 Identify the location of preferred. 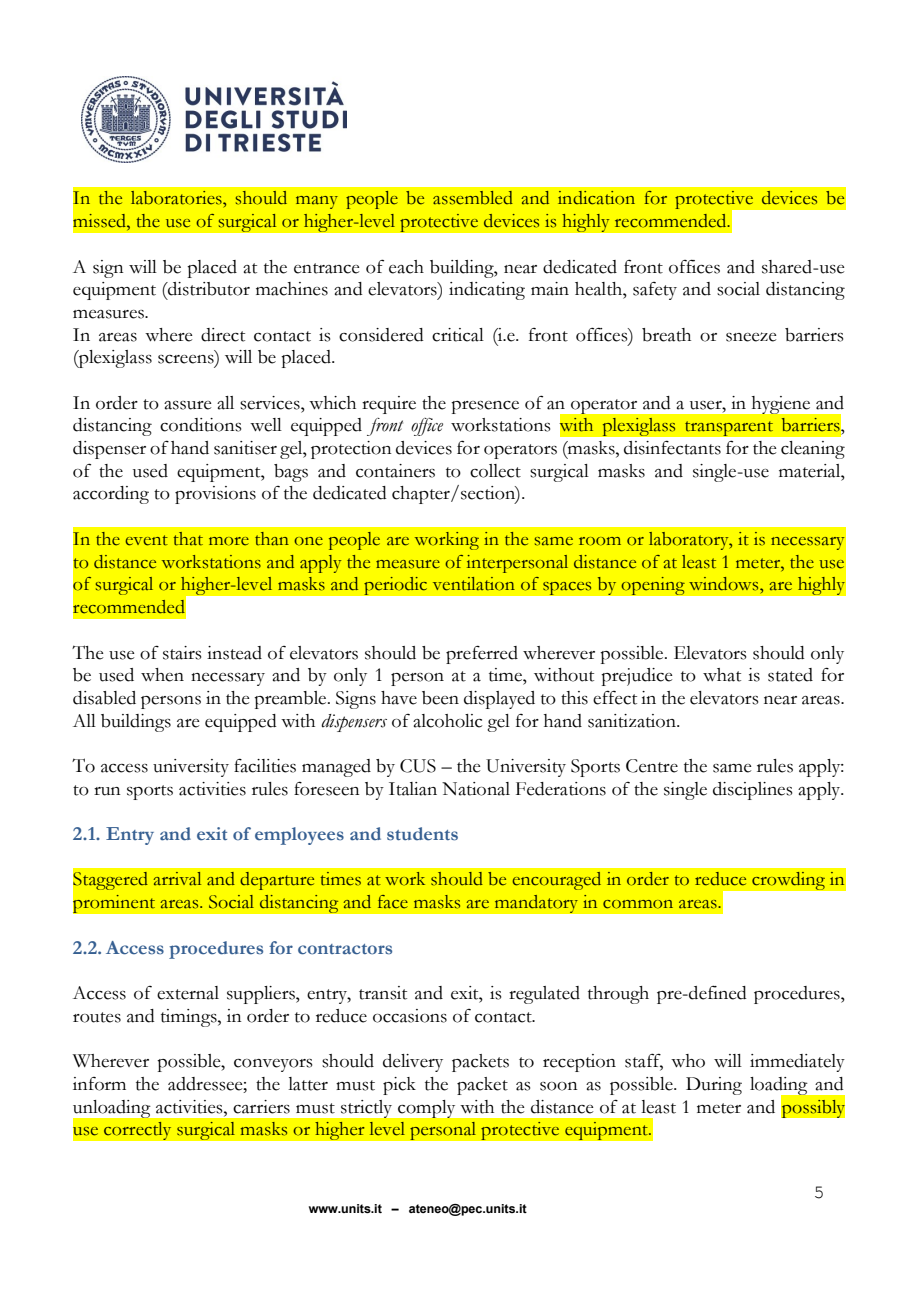
(482, 654).
